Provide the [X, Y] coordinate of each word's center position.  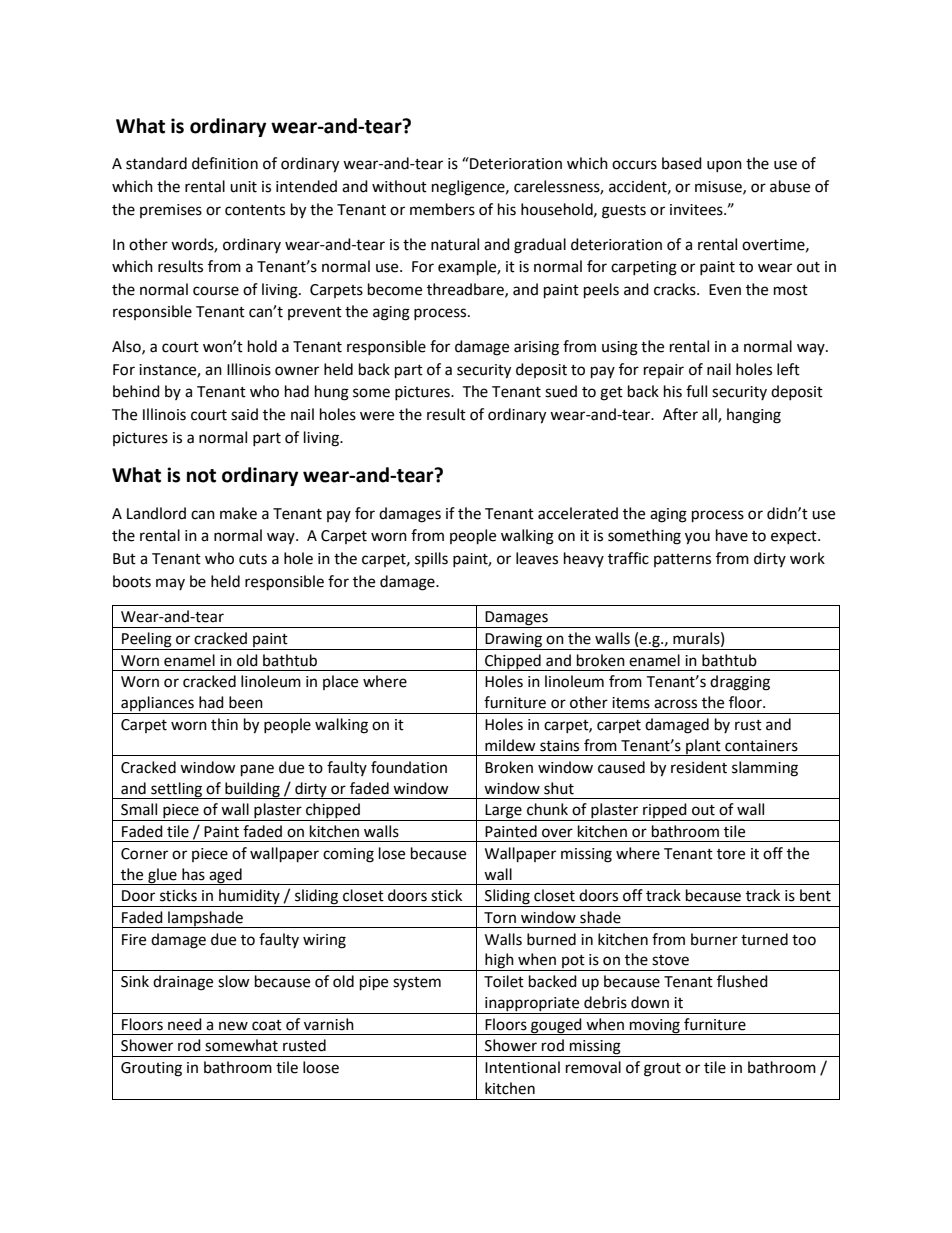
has [193, 874]
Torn [500, 918]
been [246, 702]
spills [431, 559]
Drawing [514, 641]
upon [724, 166]
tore [731, 854]
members [442, 209]
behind [136, 391]
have [732, 535]
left [788, 369]
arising [536, 348]
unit [243, 187]
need [185, 1024]
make [238, 513]
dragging [740, 683]
